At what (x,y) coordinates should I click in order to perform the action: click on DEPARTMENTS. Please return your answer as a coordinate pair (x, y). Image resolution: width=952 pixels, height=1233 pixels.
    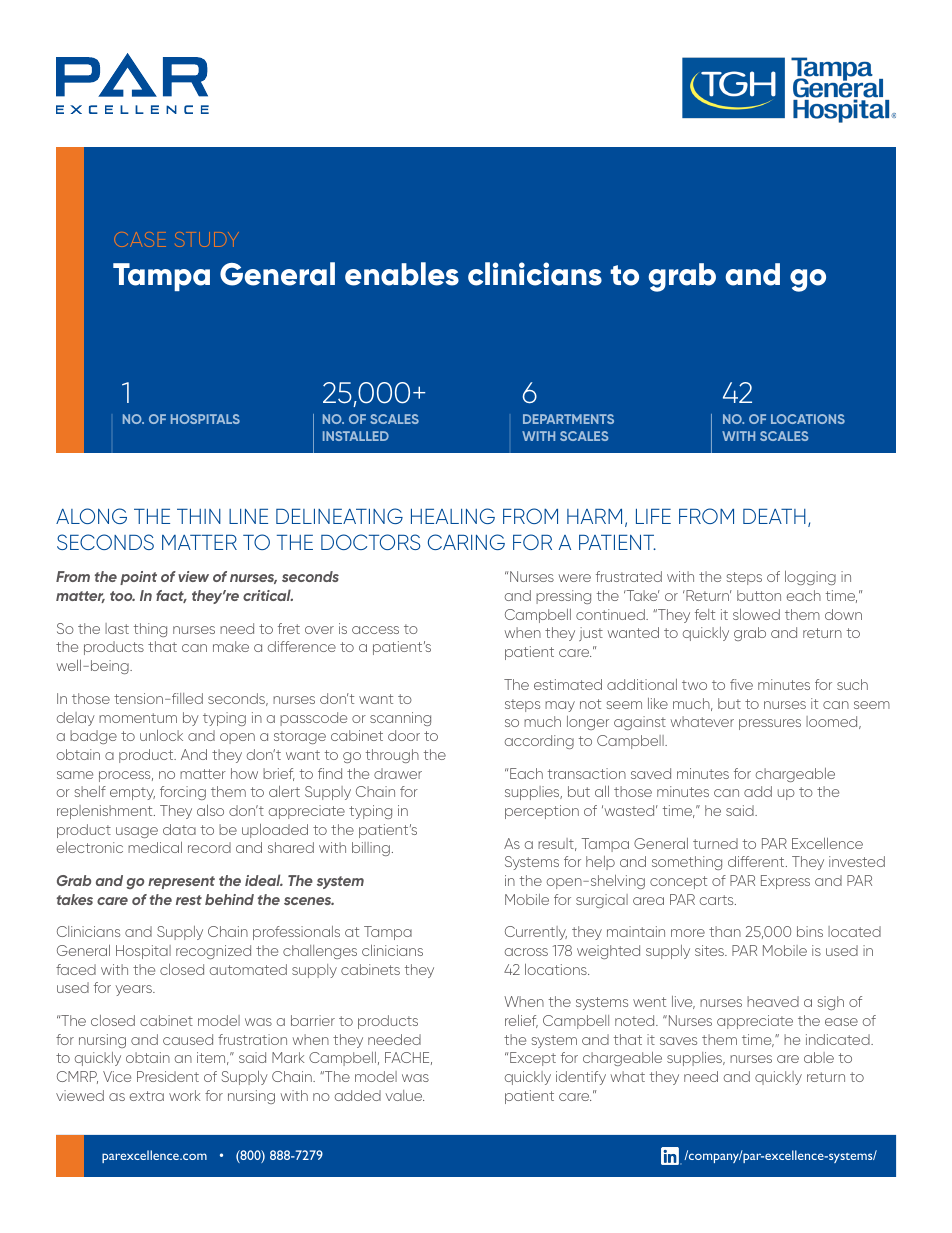
    Looking at the image, I should click on (568, 419).
